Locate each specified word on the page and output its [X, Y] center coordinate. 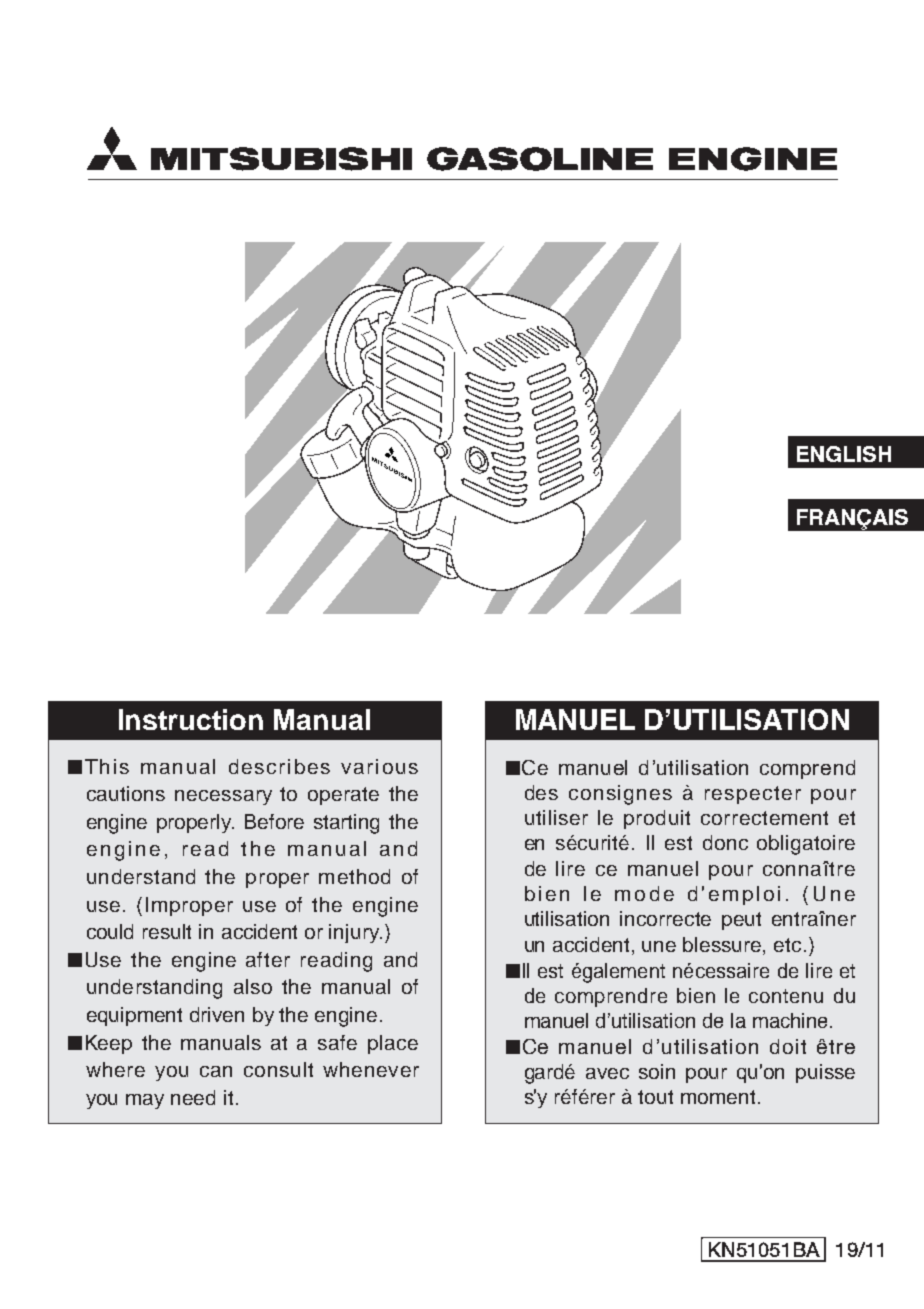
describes [279, 766]
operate [343, 796]
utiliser [556, 817]
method [354, 876]
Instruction [191, 719]
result [167, 931]
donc [725, 842]
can [216, 1071]
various [379, 766]
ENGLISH [844, 454]
